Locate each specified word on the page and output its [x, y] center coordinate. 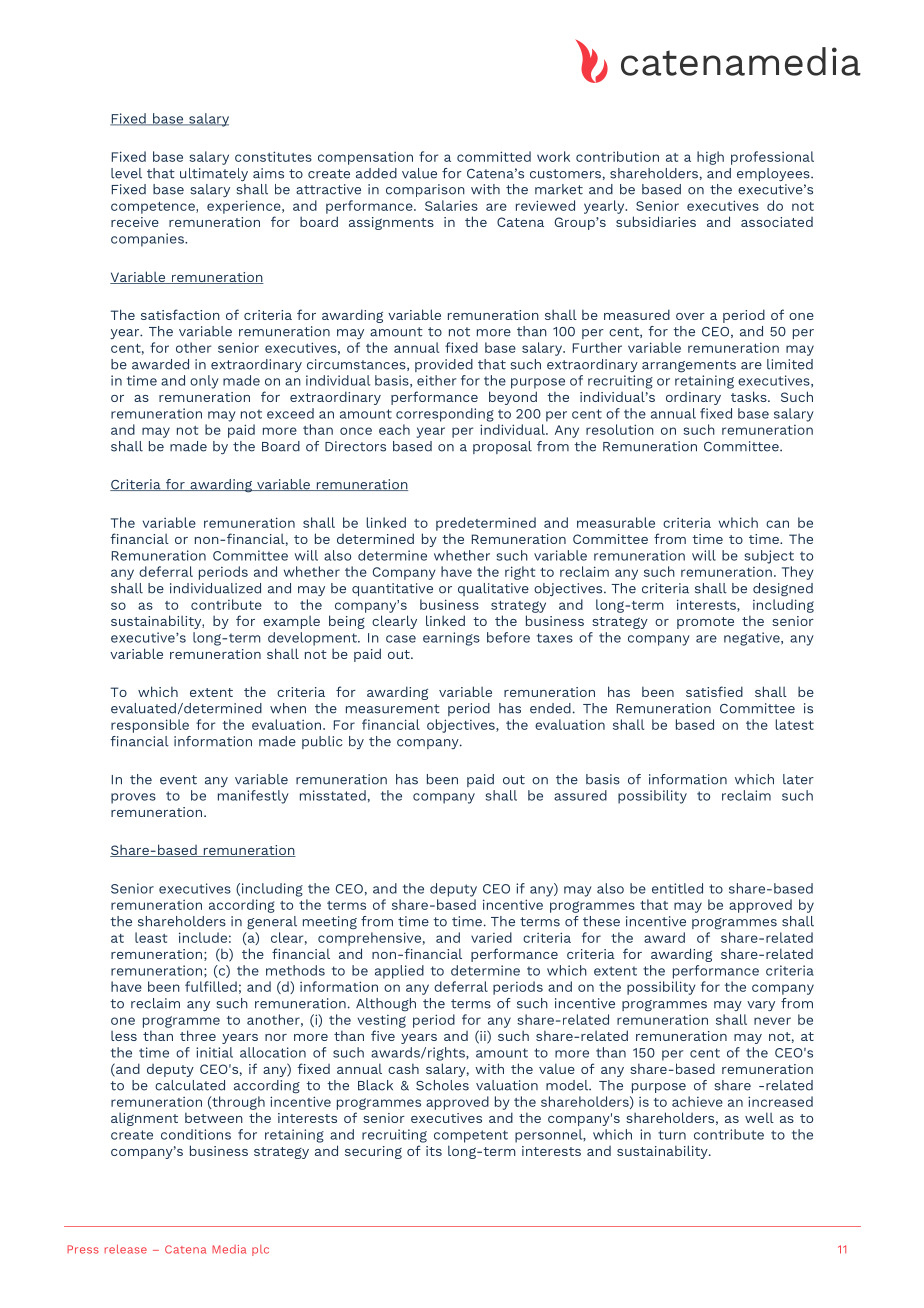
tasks [750, 396]
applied [399, 972]
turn [672, 1135]
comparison [425, 190]
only [204, 382]
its [434, 1151]
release [126, 1249]
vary [761, 1006]
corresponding [445, 415]
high [710, 158]
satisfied [714, 691]
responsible [150, 726]
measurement [393, 709]
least [151, 937]
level [126, 173]
